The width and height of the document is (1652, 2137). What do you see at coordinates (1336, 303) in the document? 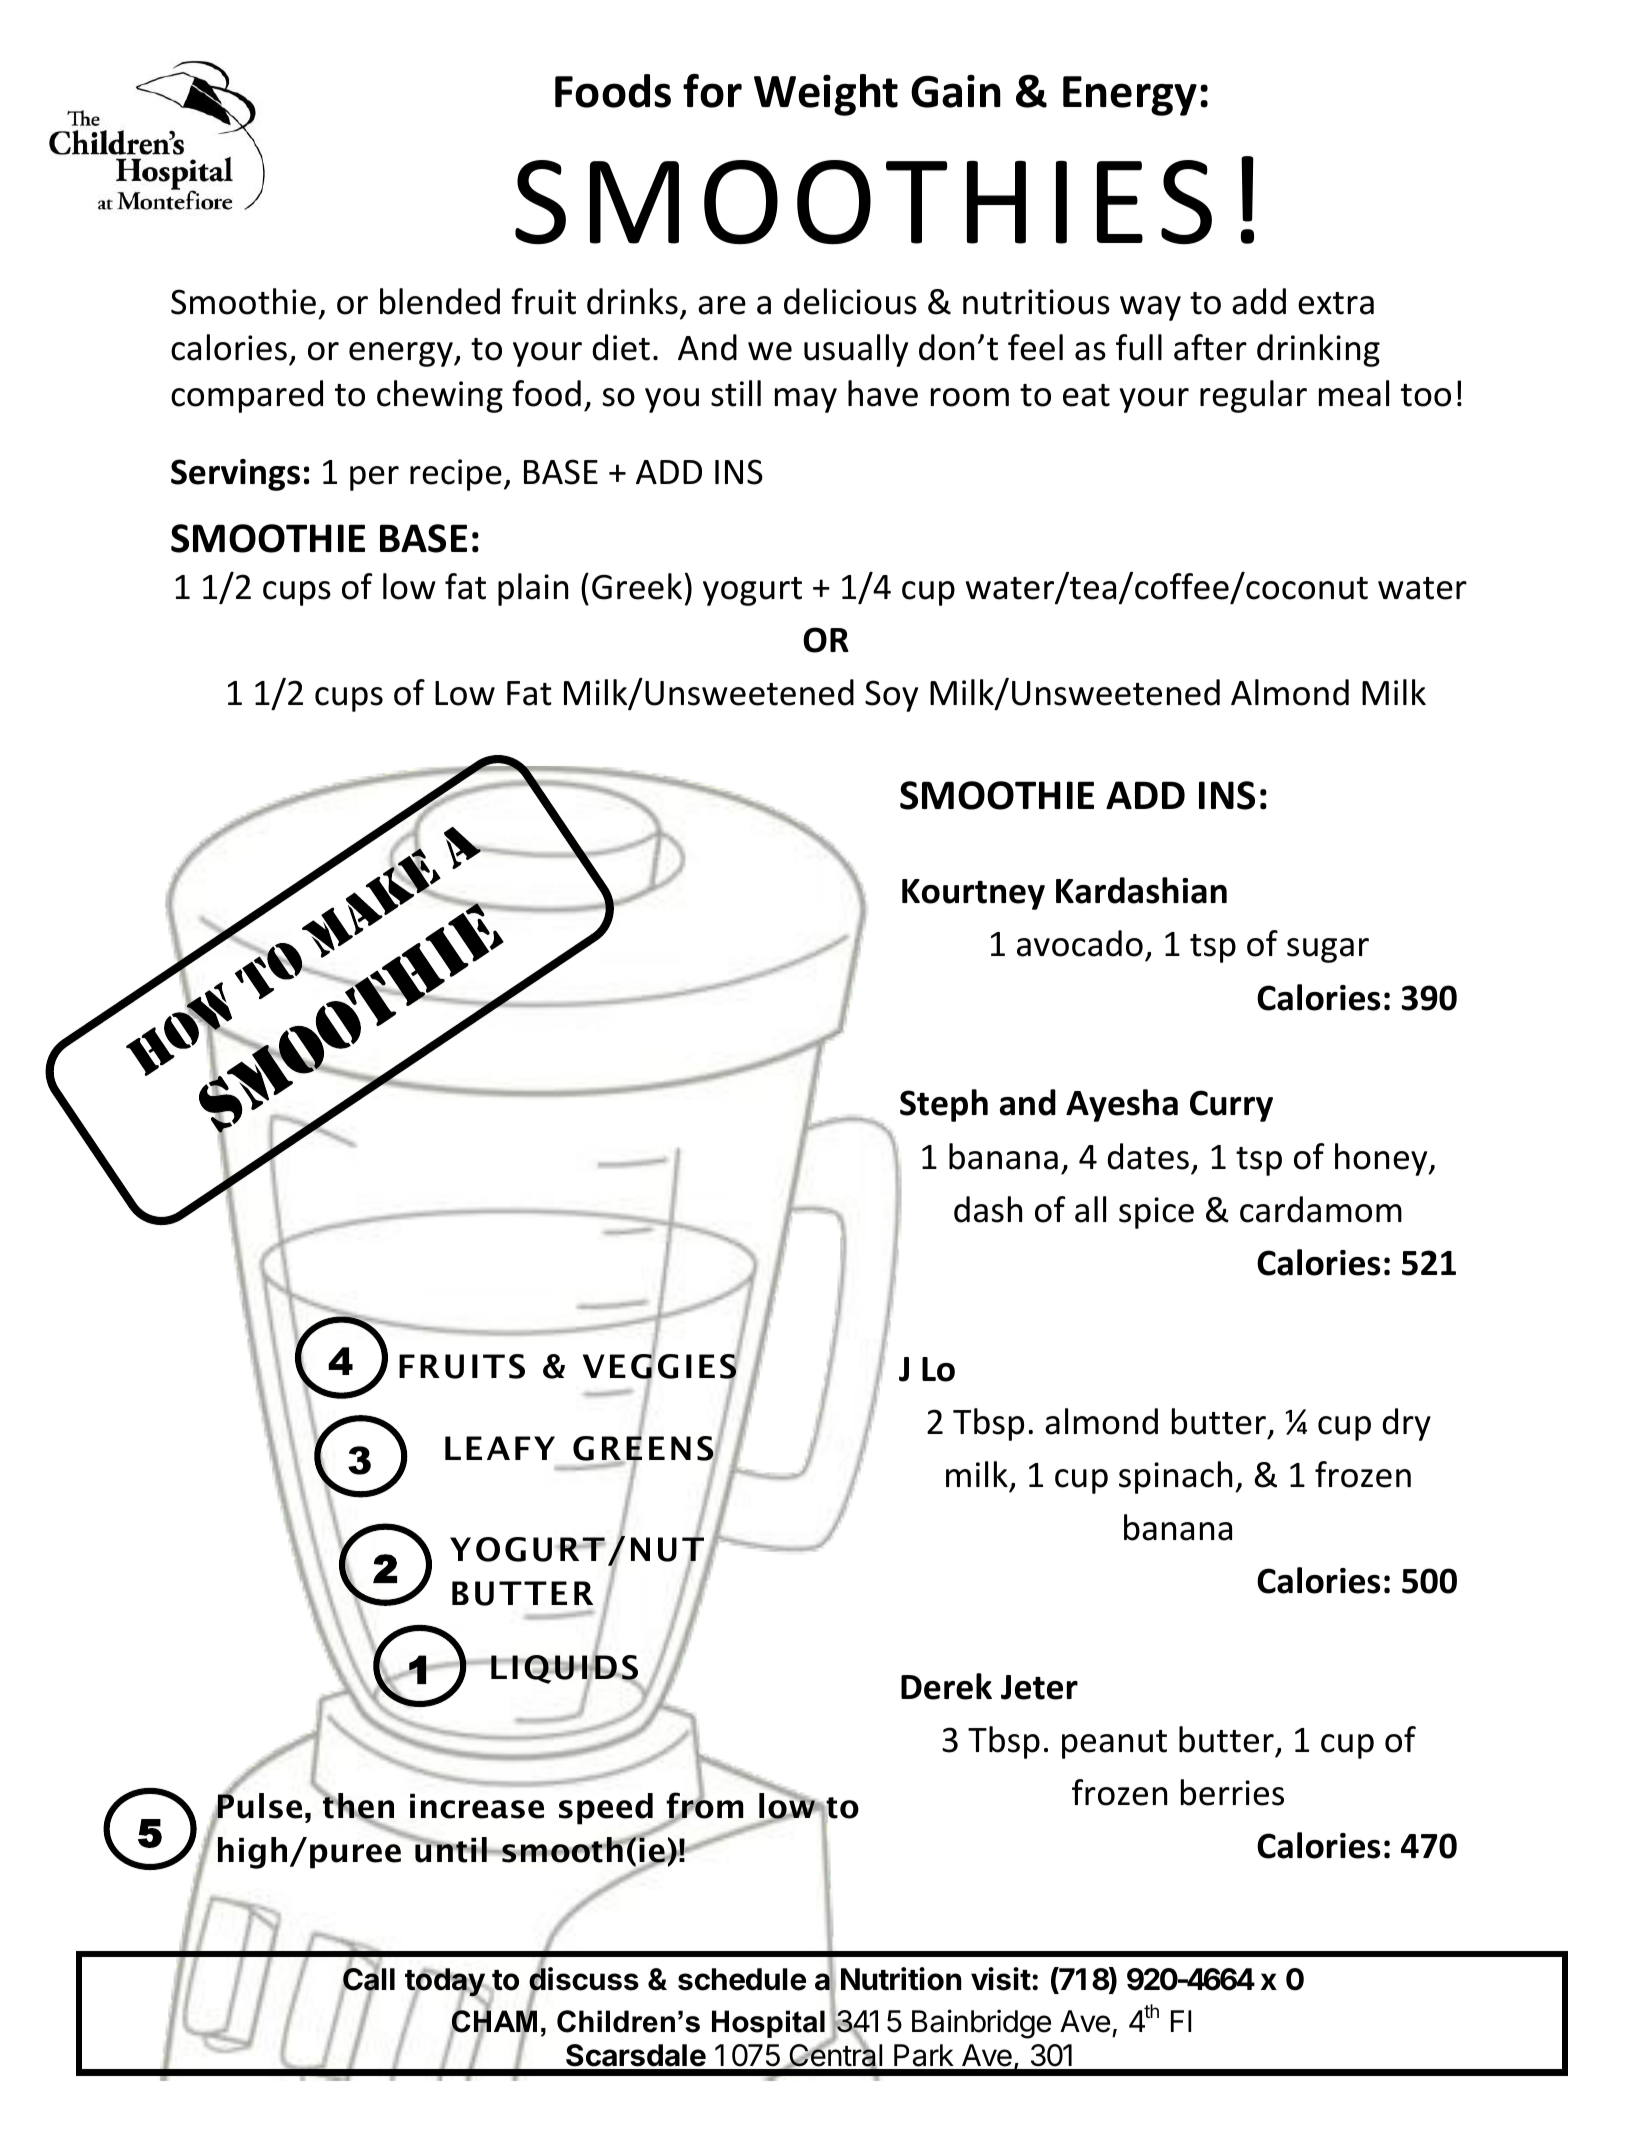
I see `extra` at bounding box center [1336, 303].
